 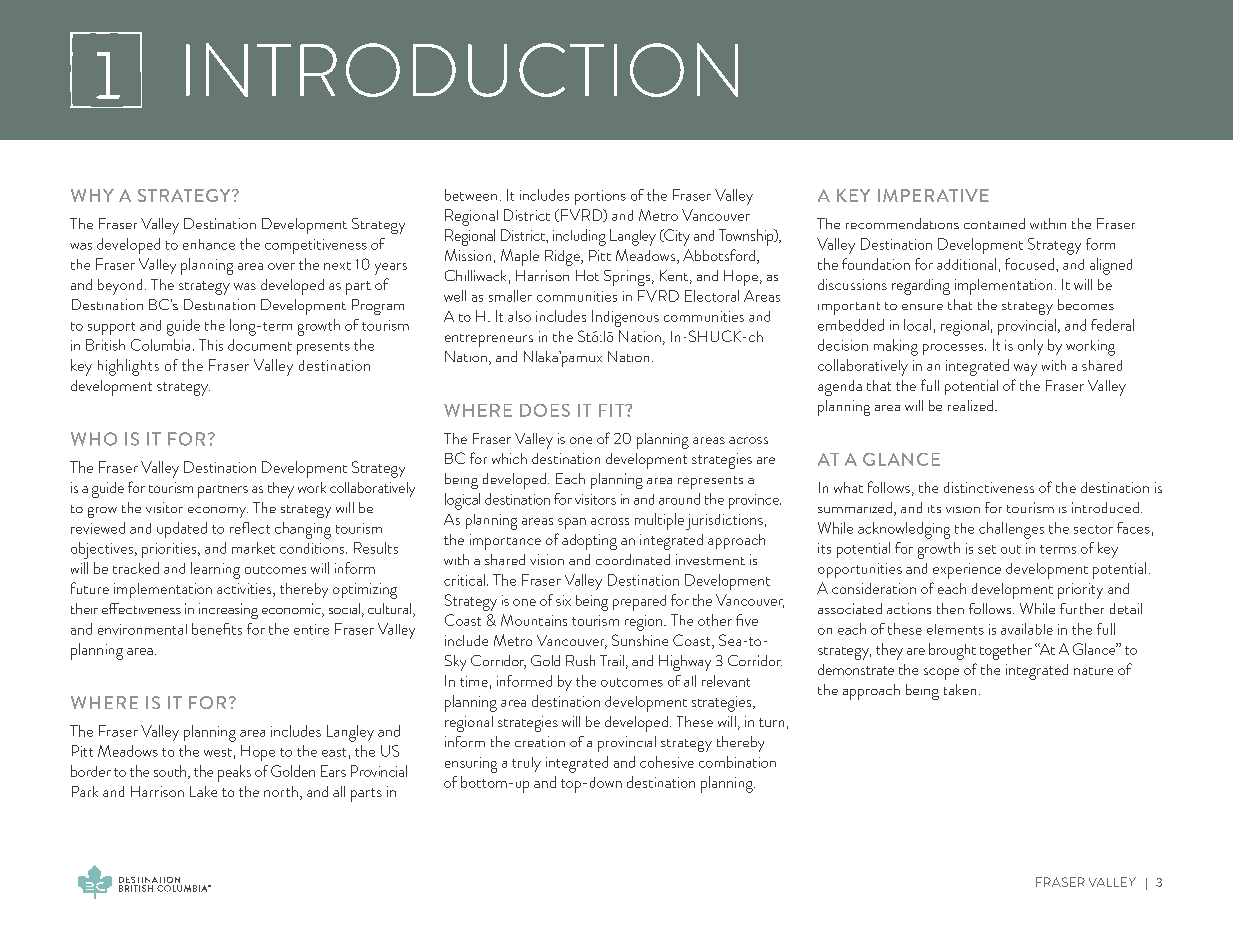 I want to click on contained, so click(x=994, y=223).
